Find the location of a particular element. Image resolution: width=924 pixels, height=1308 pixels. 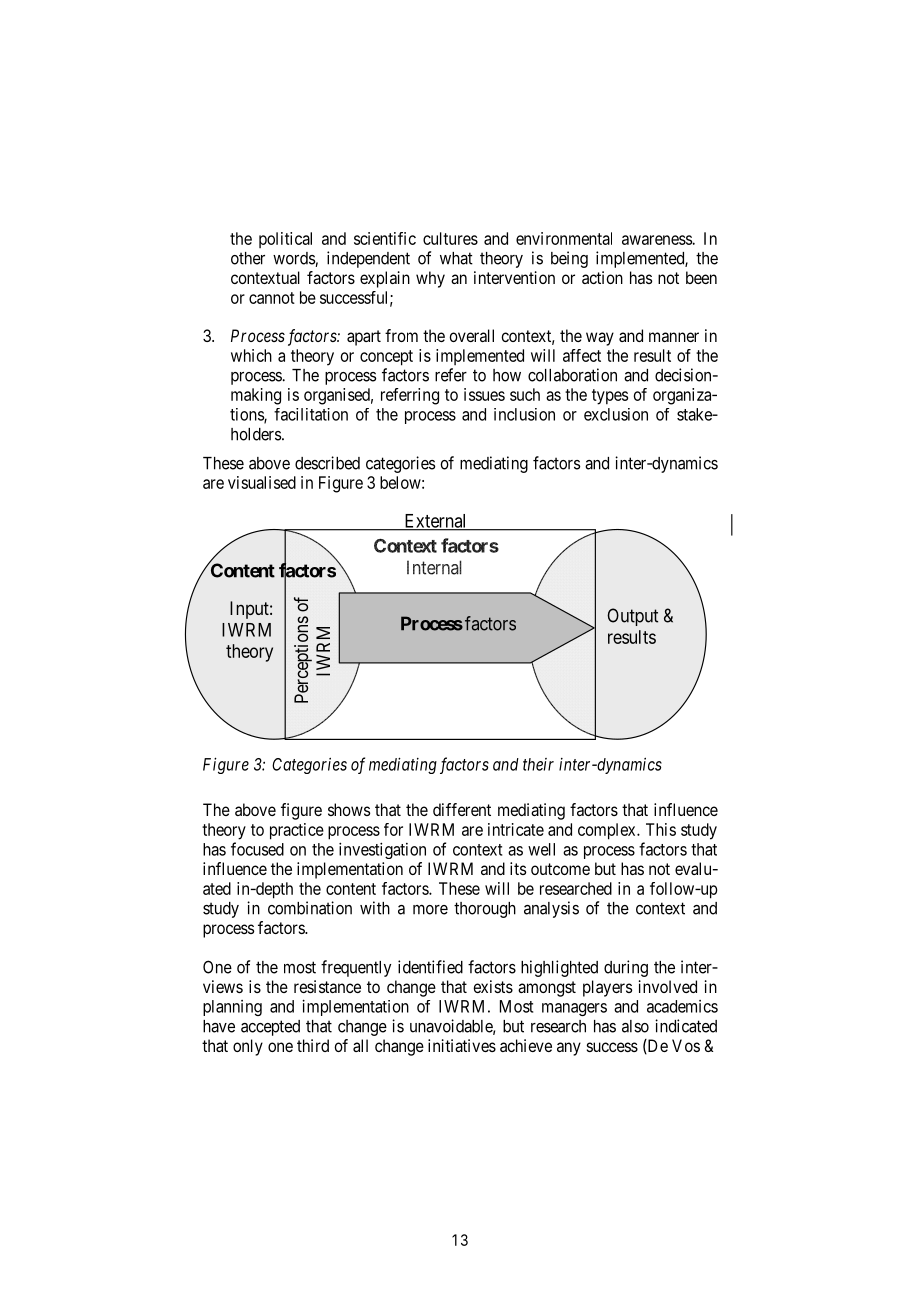

their is located at coordinates (538, 764).
